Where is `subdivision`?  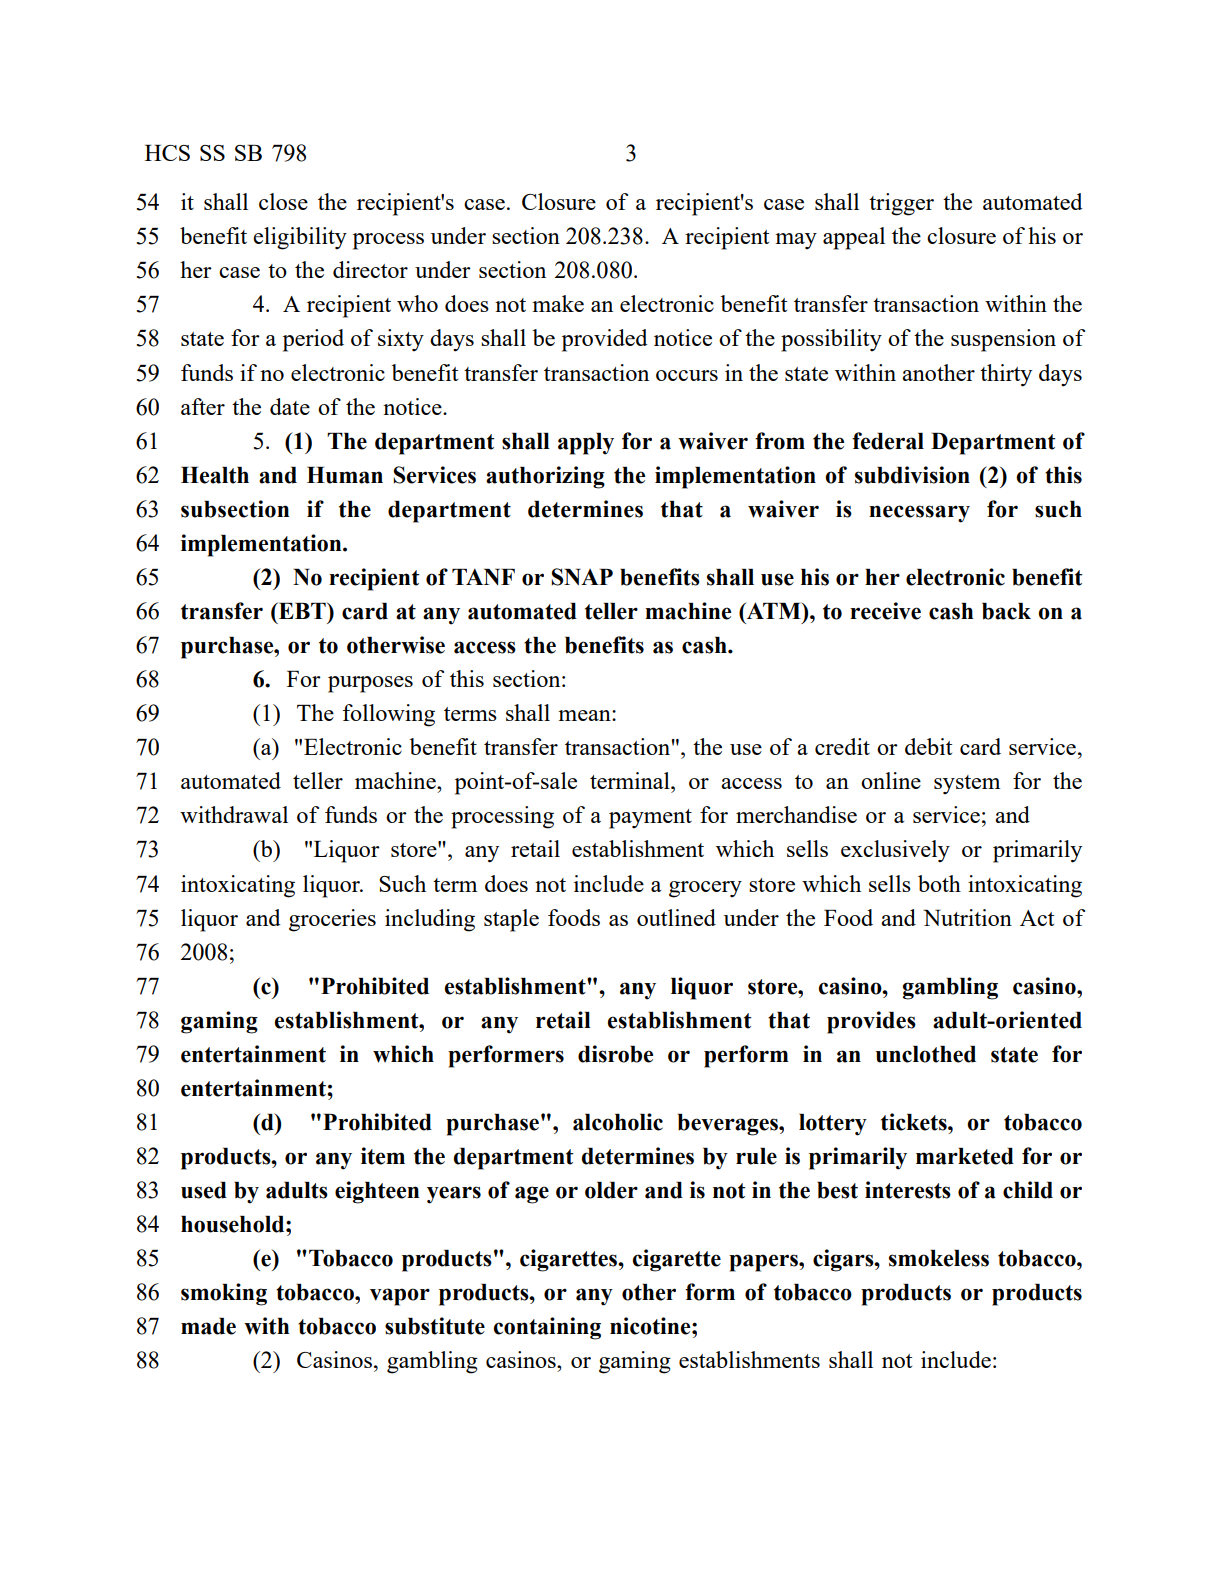
subdivision is located at coordinates (912, 475).
